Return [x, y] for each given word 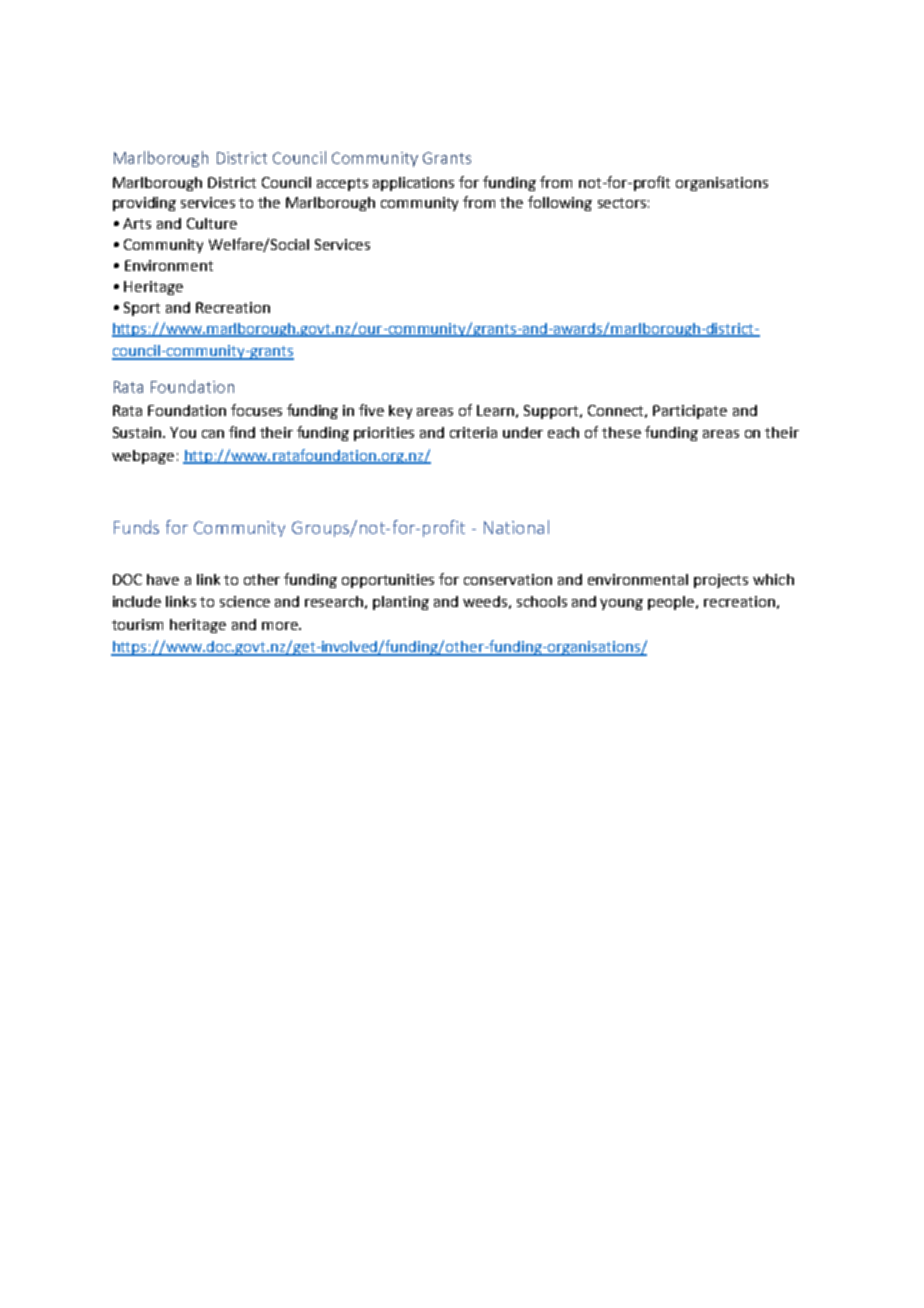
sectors [622, 203]
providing [144, 204]
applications [413, 184]
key [400, 412]
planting [401, 603]
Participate [690, 412]
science [245, 601]
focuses [256, 410]
